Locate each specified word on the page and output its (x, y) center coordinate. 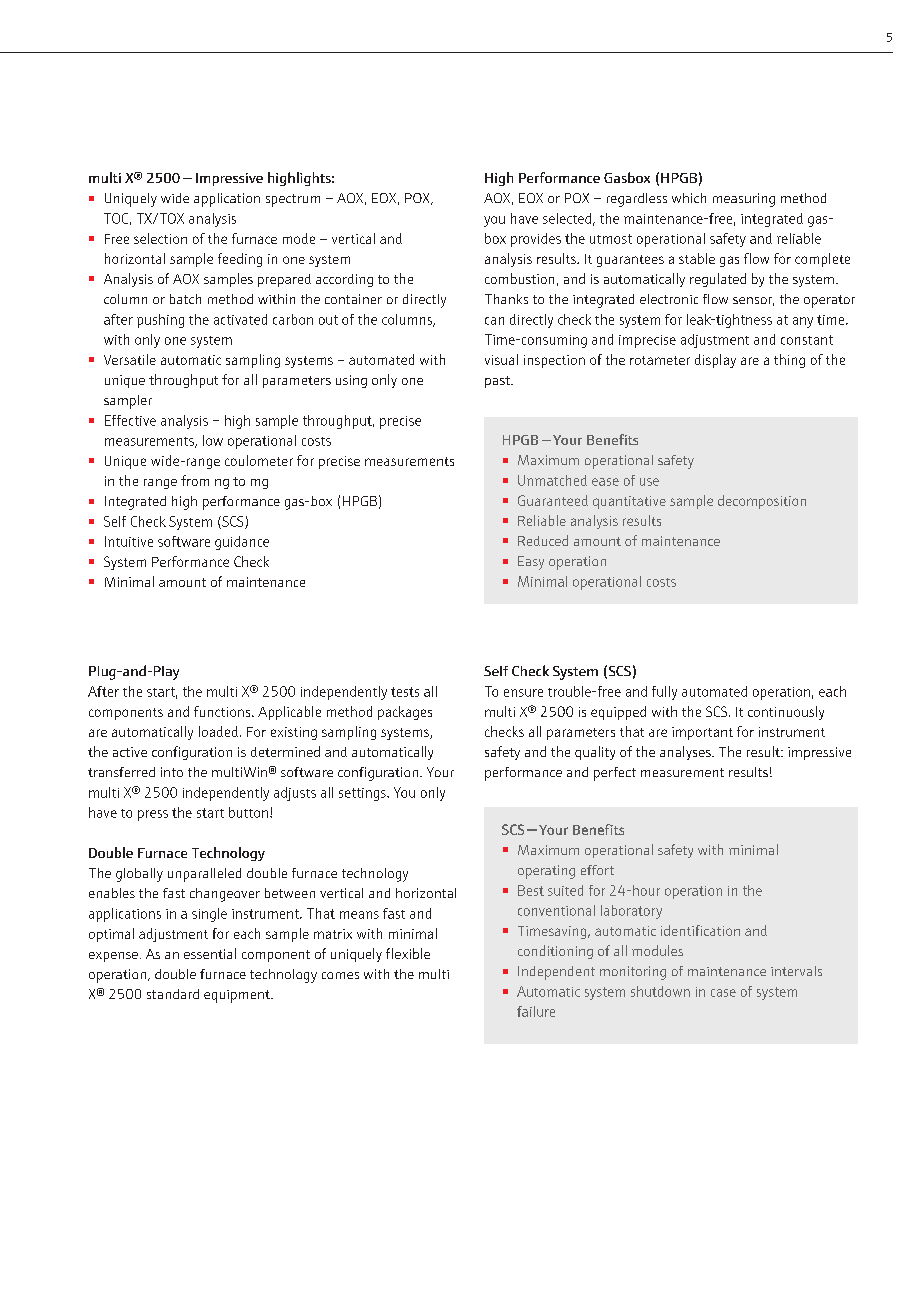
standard (173, 994)
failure (536, 1011)
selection (160, 238)
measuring (744, 200)
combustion (519, 278)
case (723, 993)
